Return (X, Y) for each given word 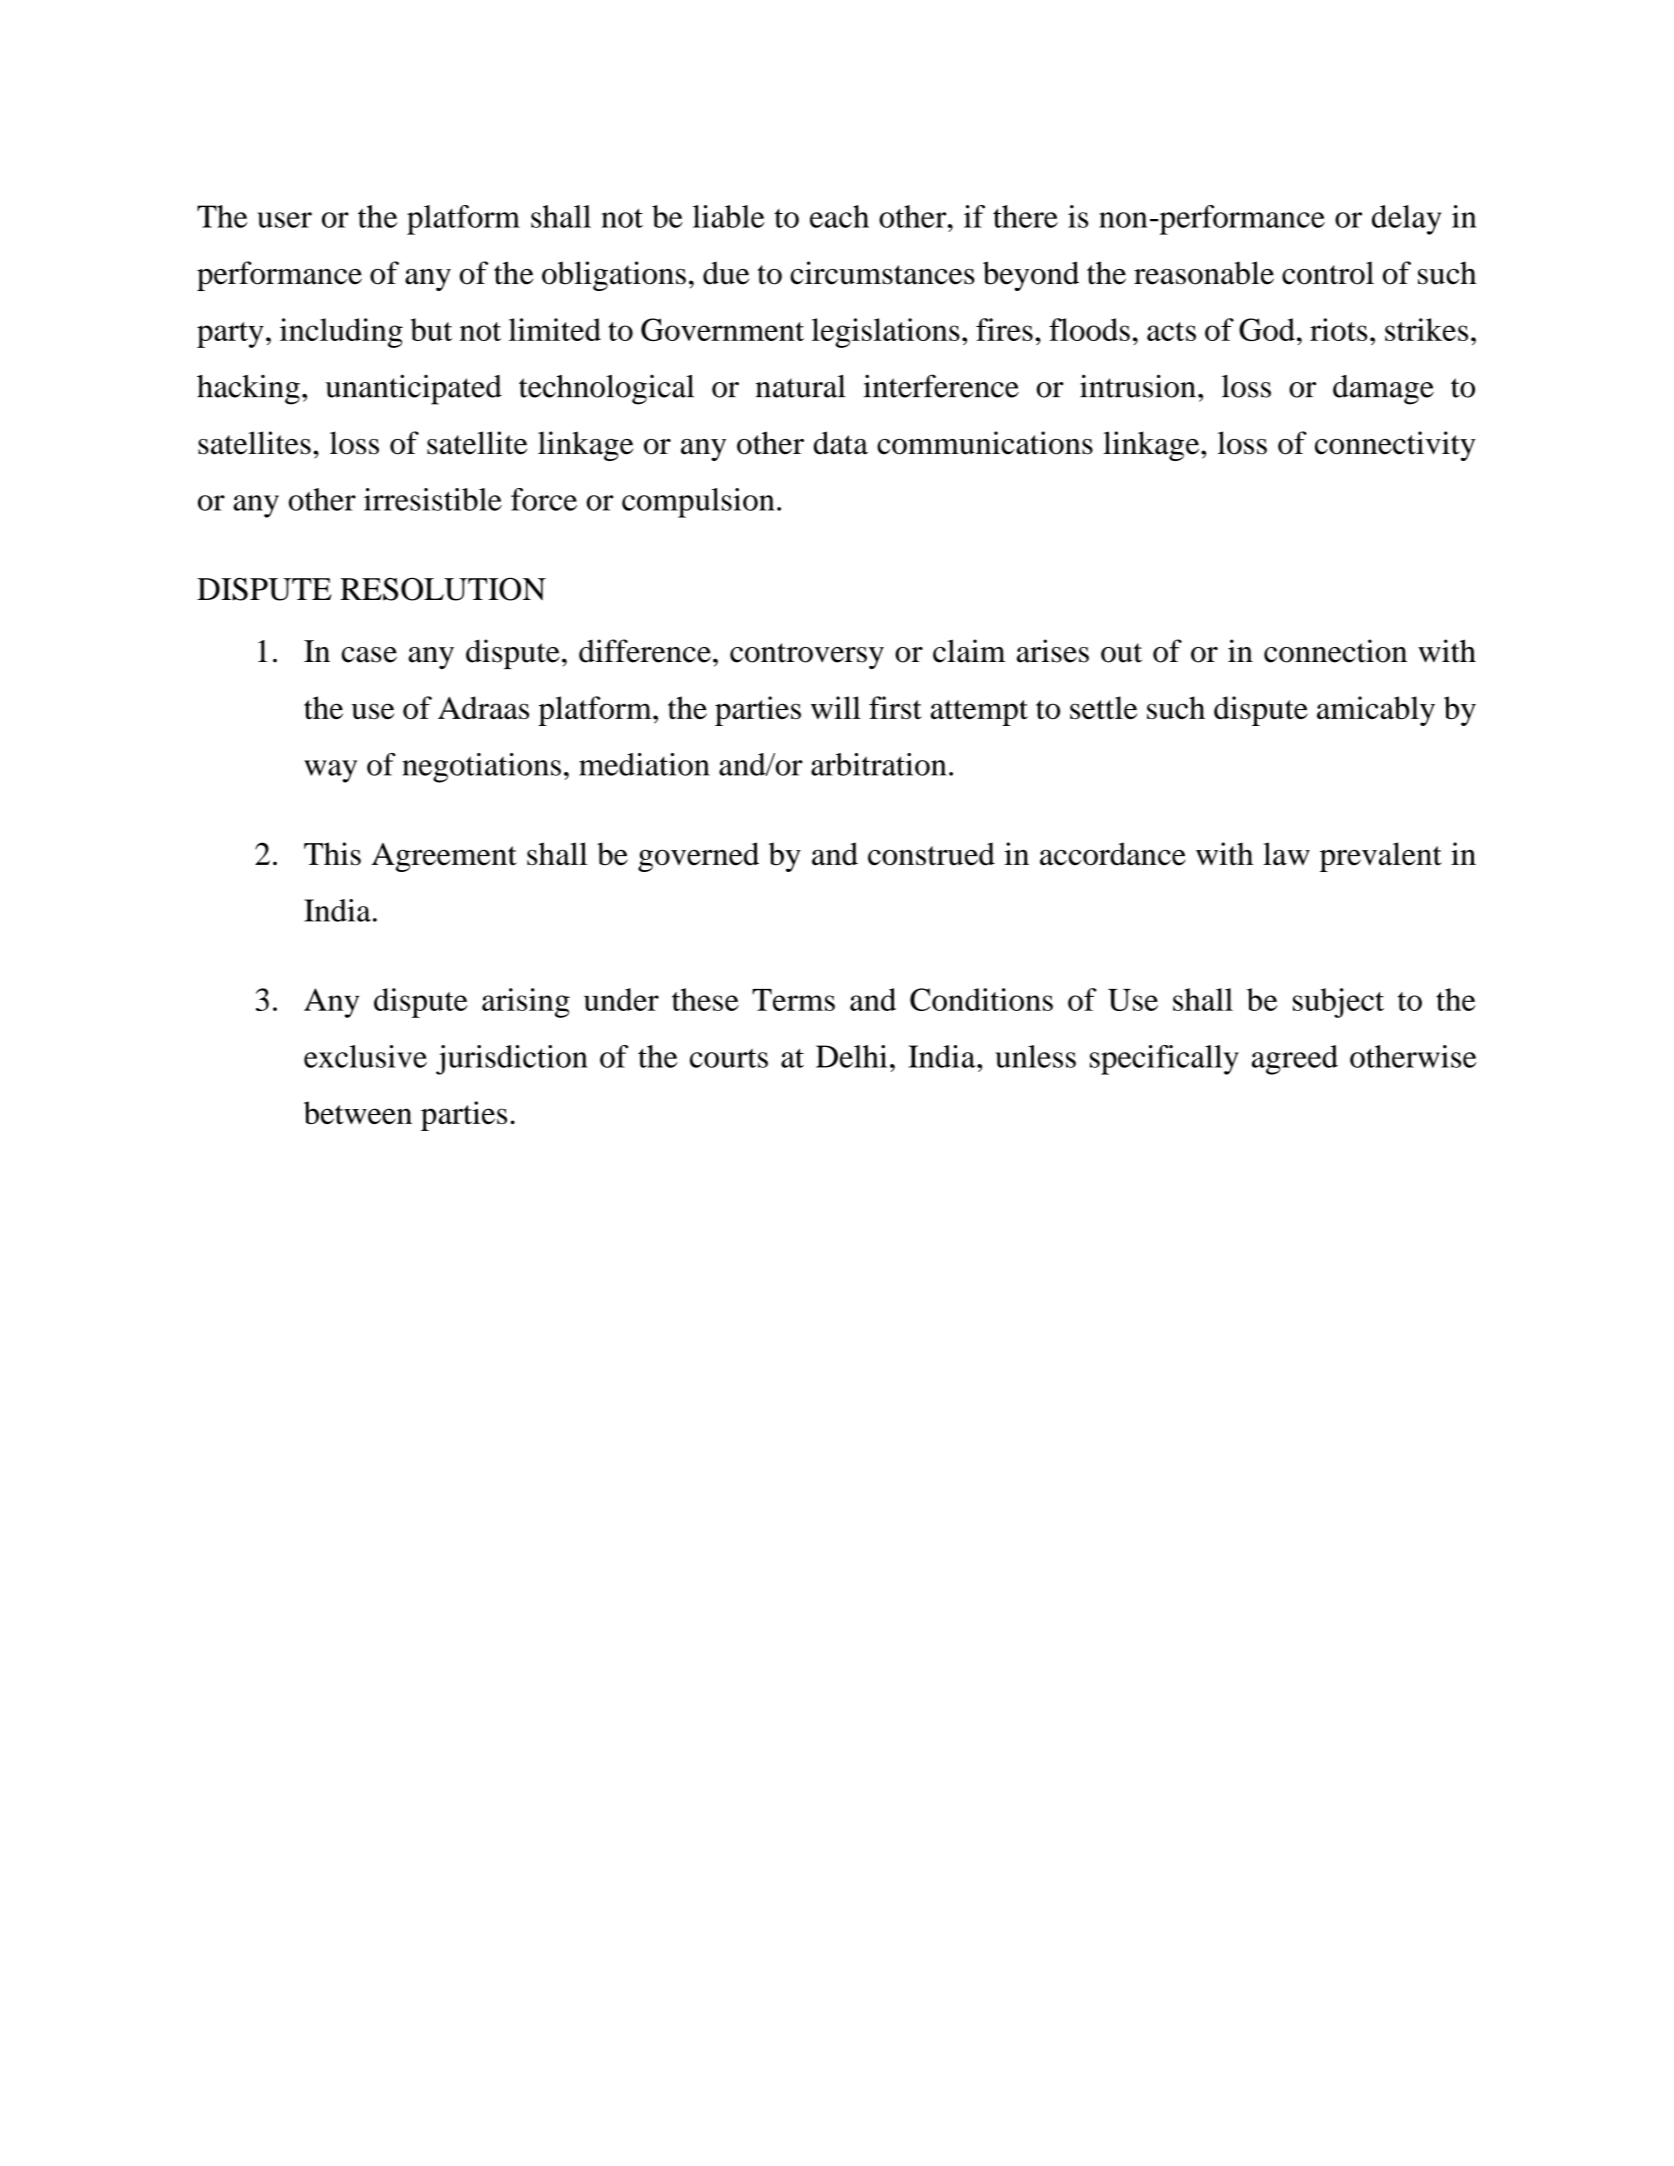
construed (931, 854)
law (1286, 854)
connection (1335, 651)
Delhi (851, 1056)
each (839, 216)
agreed (1295, 1060)
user (284, 220)
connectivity (1395, 446)
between (358, 1112)
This (332, 854)
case (369, 655)
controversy (807, 656)
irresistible (433, 499)
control (1328, 273)
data (841, 443)
